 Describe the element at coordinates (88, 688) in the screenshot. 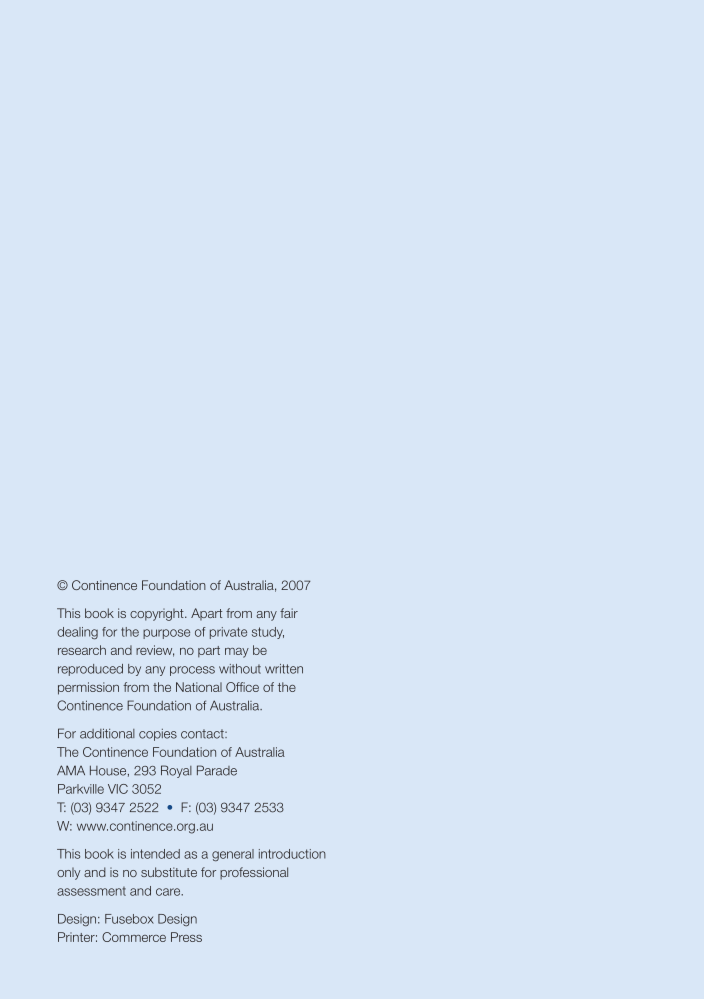

I see `permission` at that location.
